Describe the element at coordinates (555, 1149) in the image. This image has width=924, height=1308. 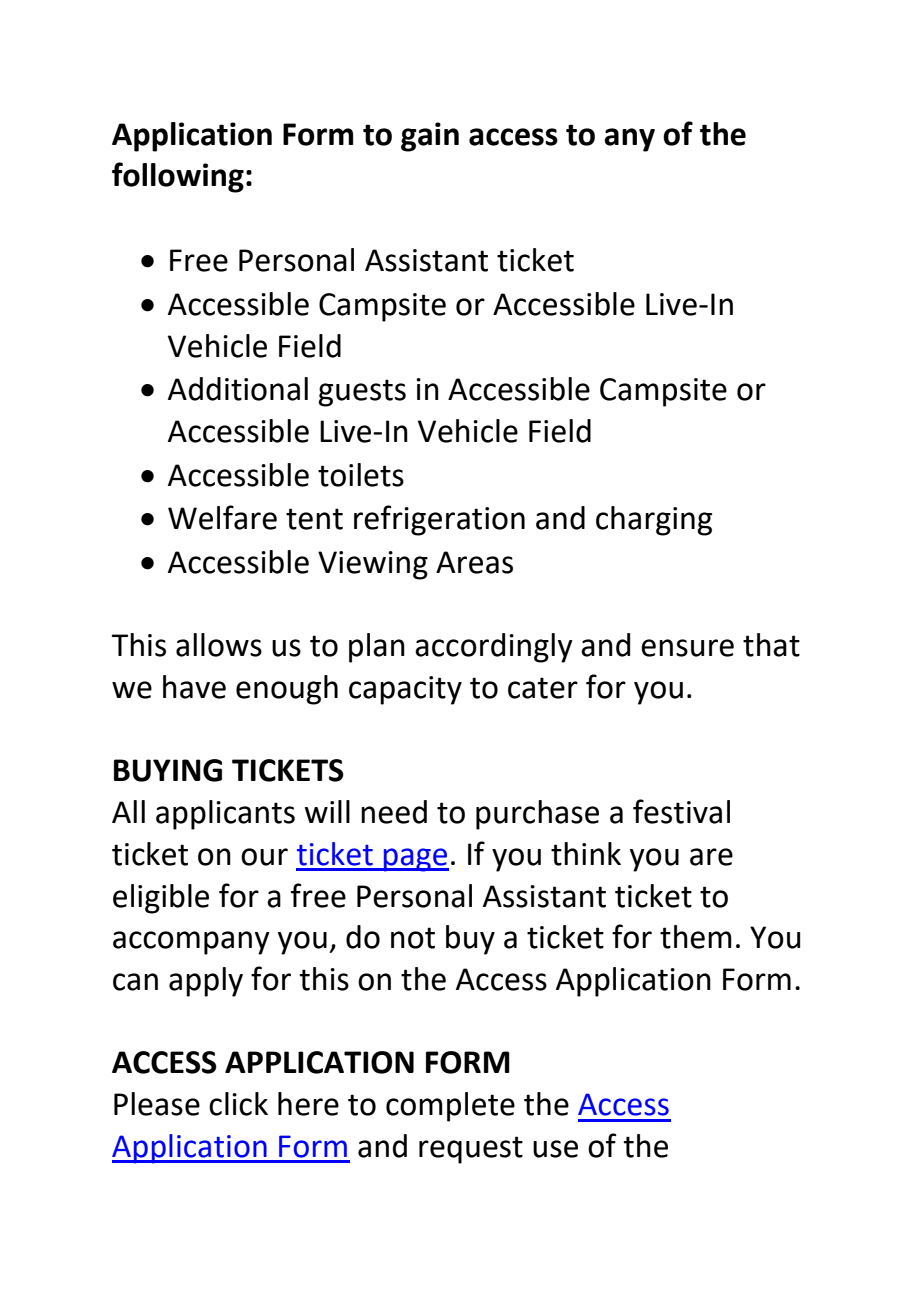
I see `use` at that location.
